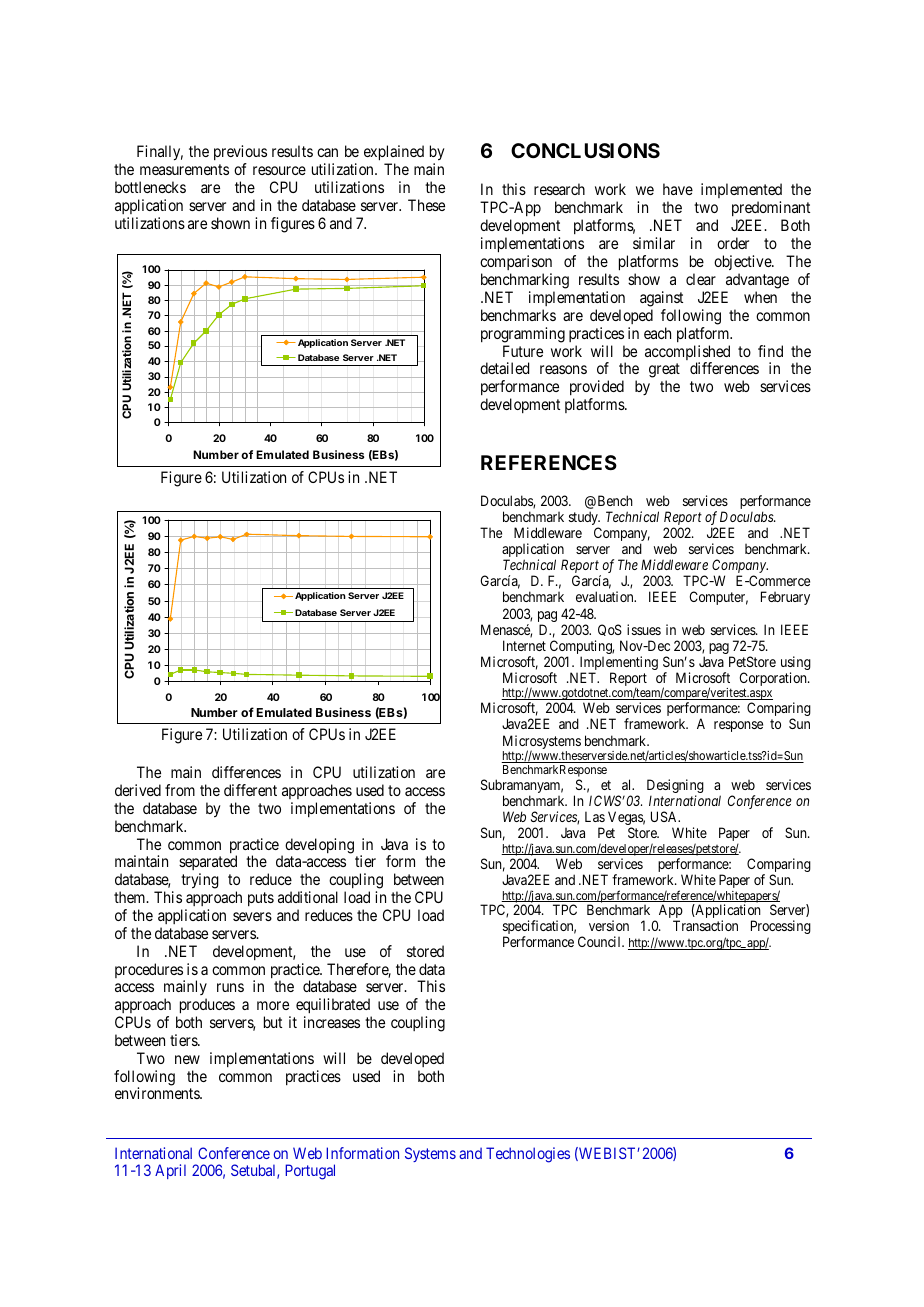 The width and height of the screenshot is (924, 1307). I want to click on measurements, so click(184, 169).
